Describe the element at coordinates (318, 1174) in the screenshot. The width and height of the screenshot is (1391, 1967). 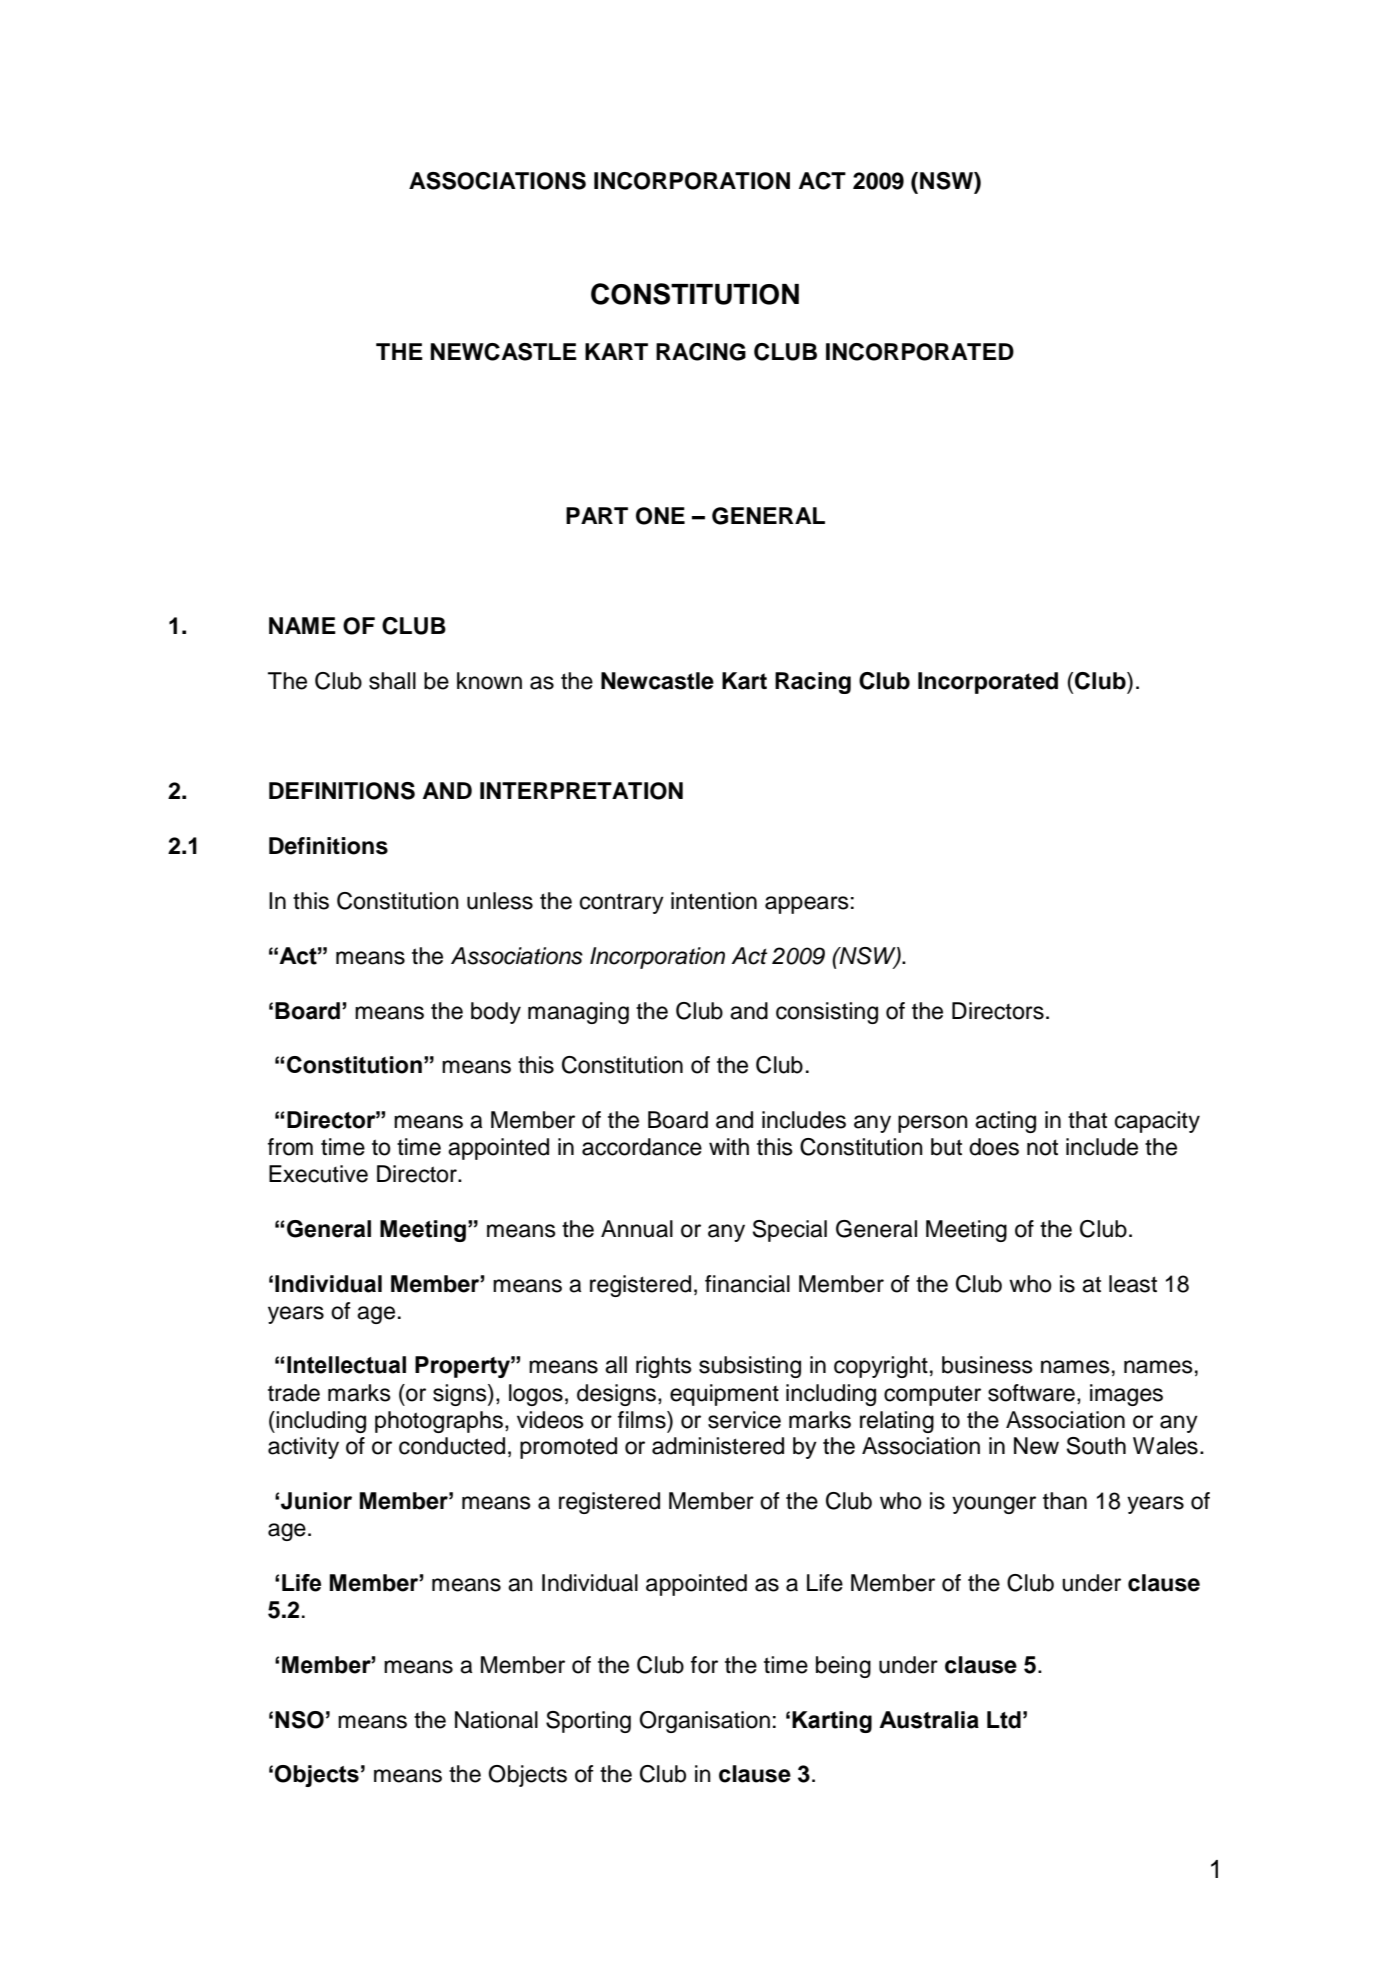
I see `Executive` at that location.
